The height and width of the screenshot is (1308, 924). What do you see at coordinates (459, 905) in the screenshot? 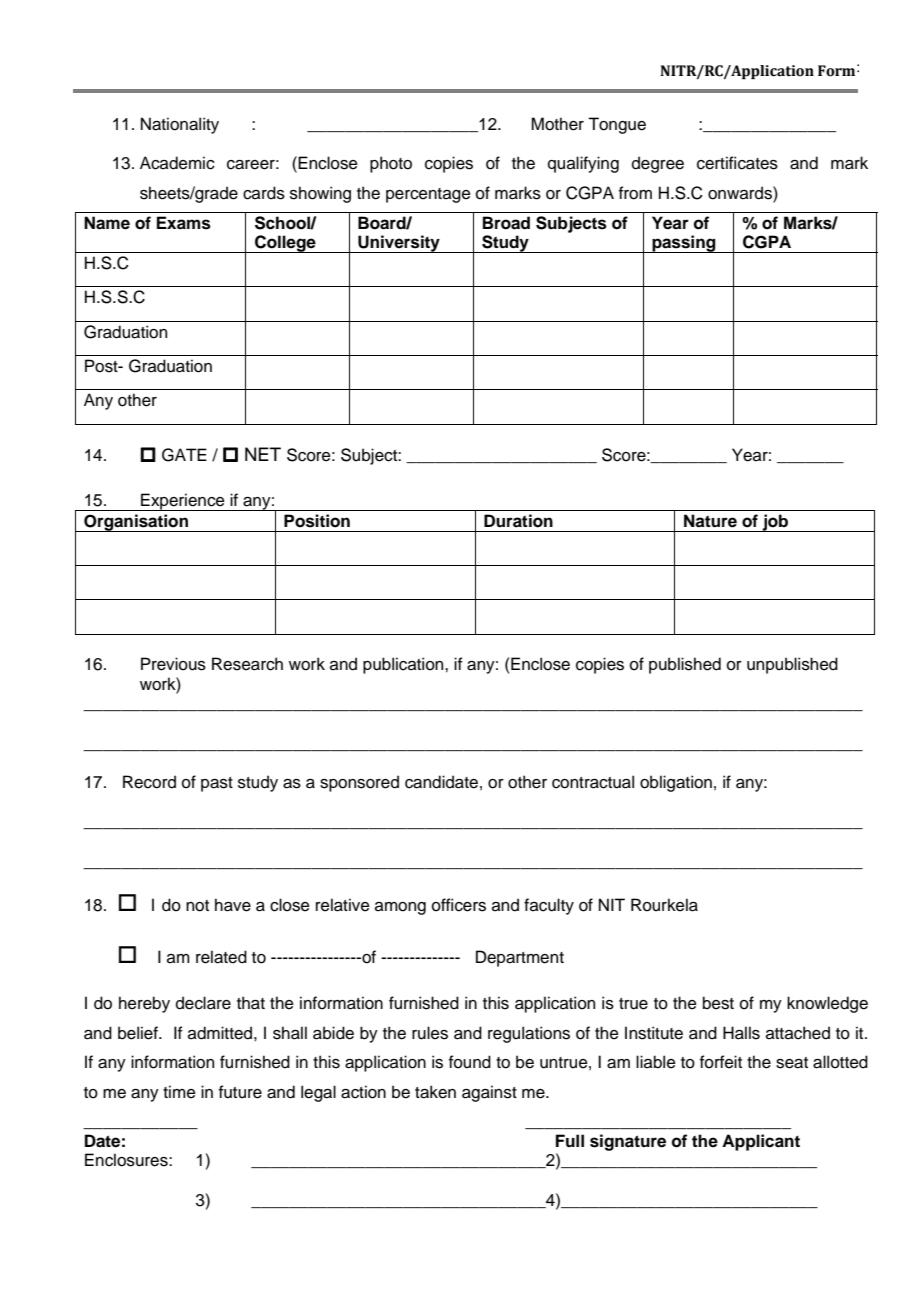
I see `officers` at bounding box center [459, 905].
